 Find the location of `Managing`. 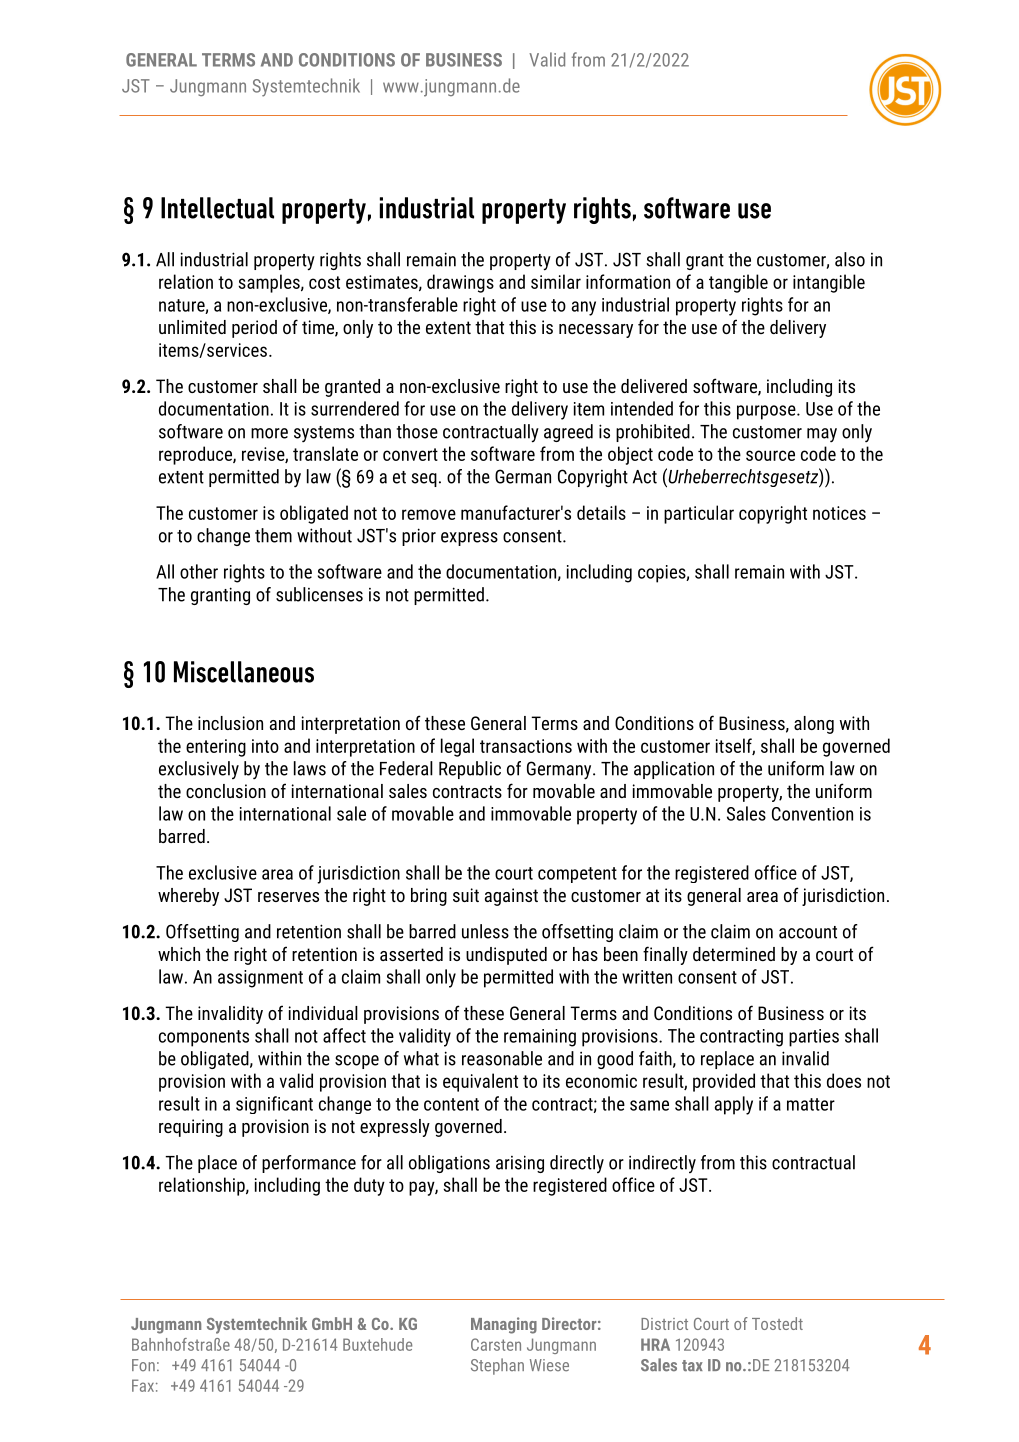

Managing is located at coordinates (504, 1325).
